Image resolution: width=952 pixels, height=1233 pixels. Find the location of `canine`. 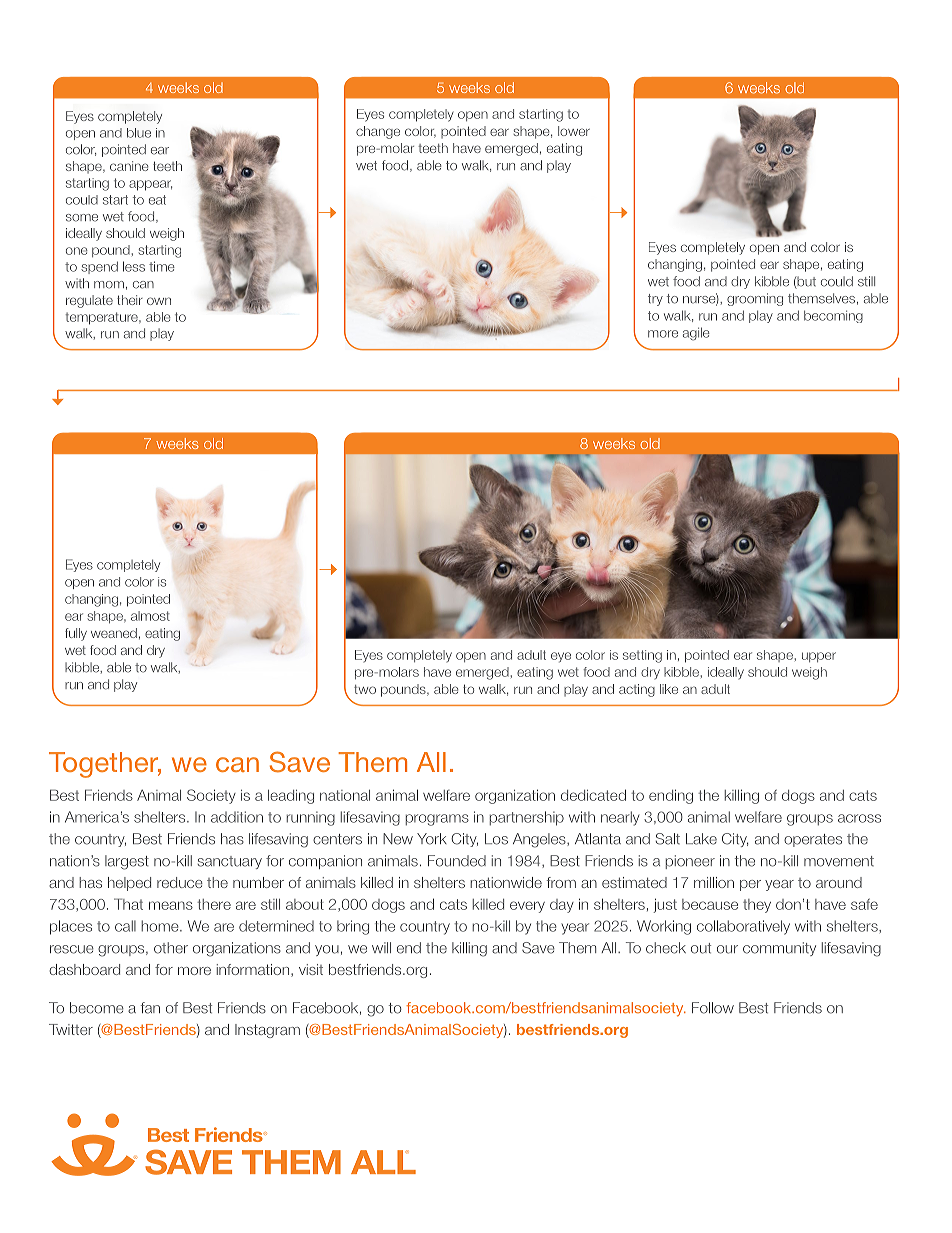

canine is located at coordinates (129, 166).
